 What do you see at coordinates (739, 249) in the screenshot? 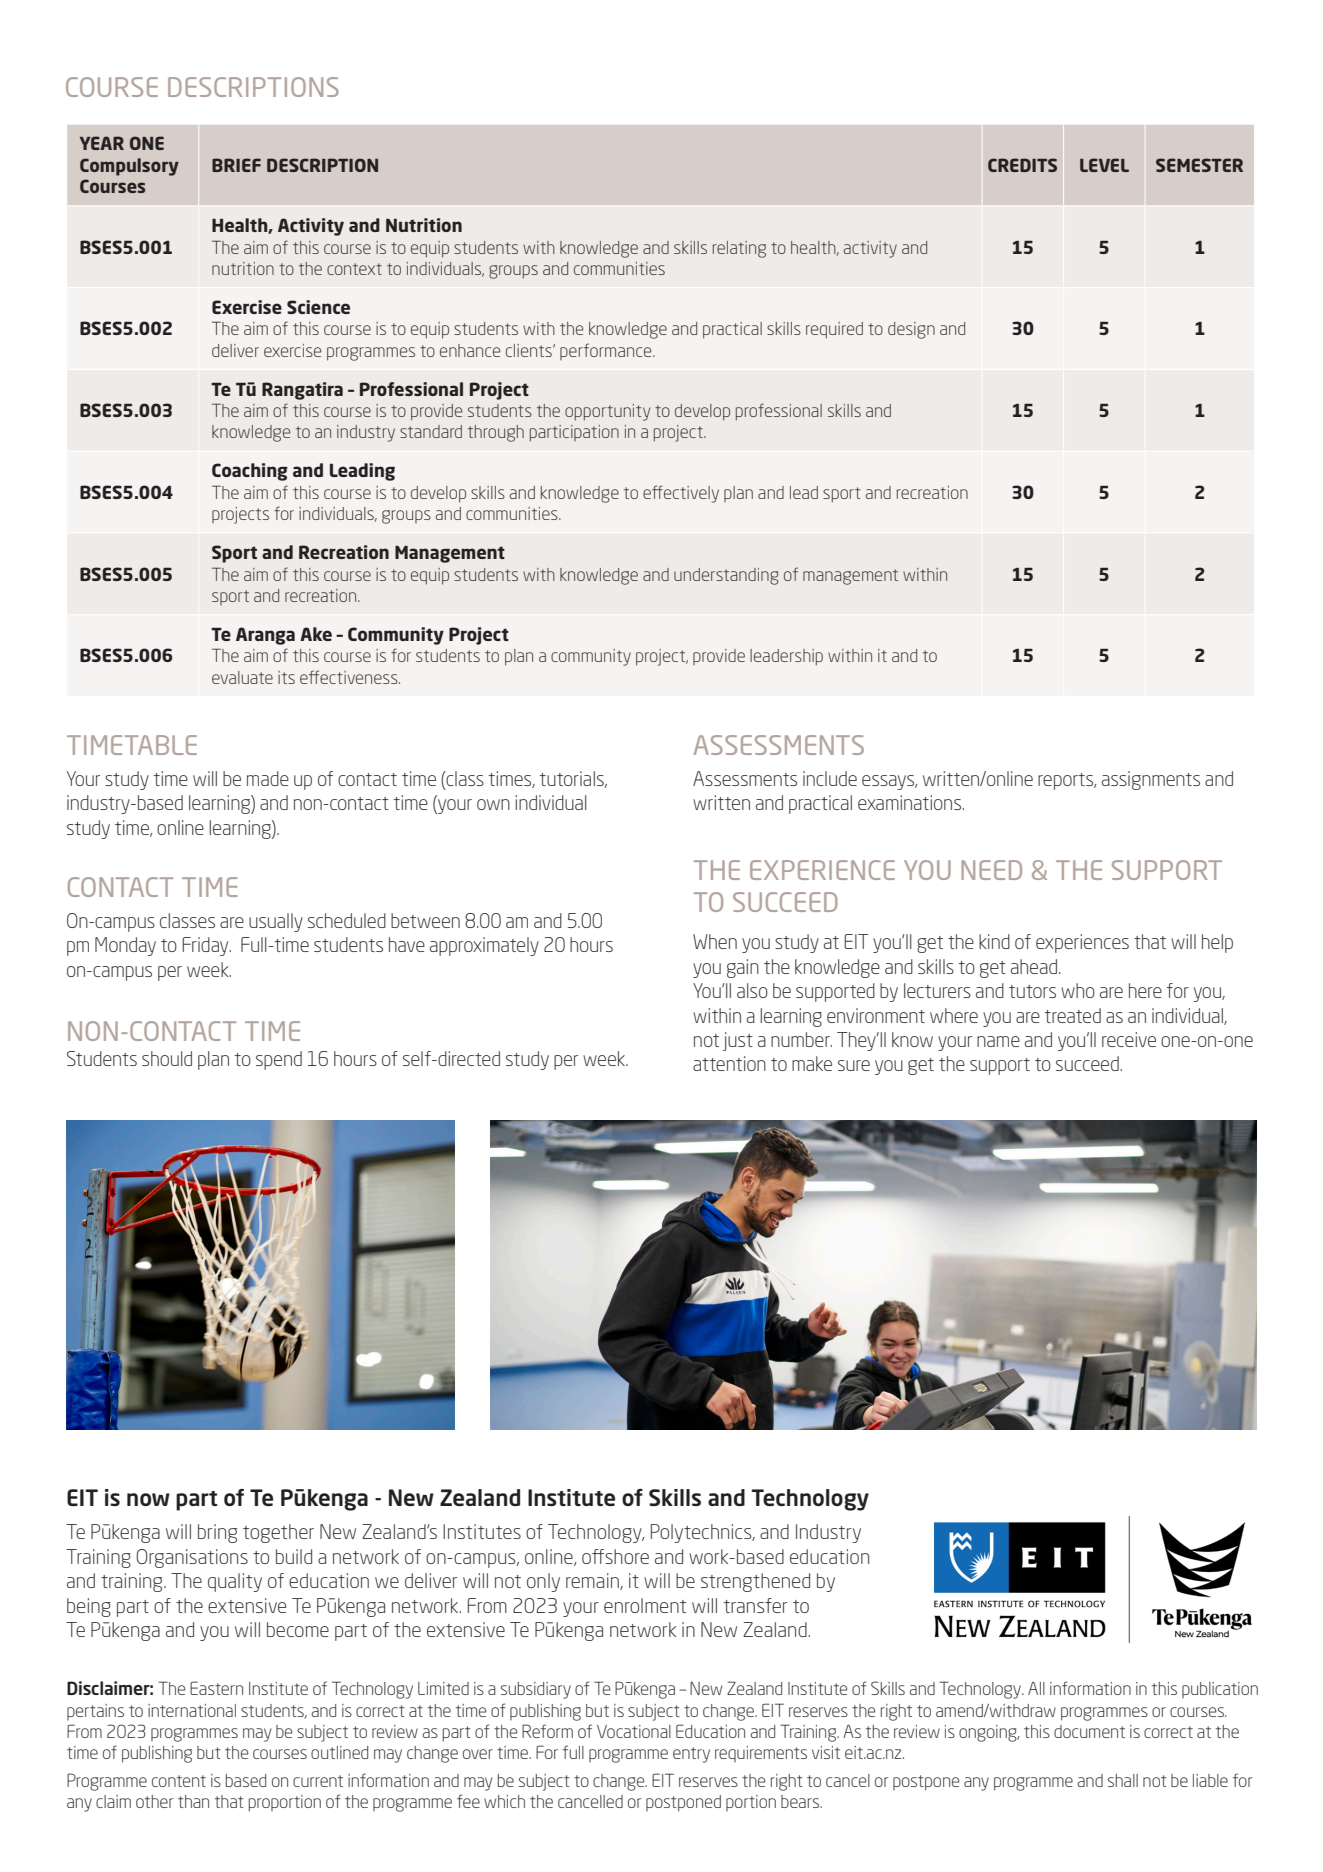
I see `relating` at bounding box center [739, 249].
